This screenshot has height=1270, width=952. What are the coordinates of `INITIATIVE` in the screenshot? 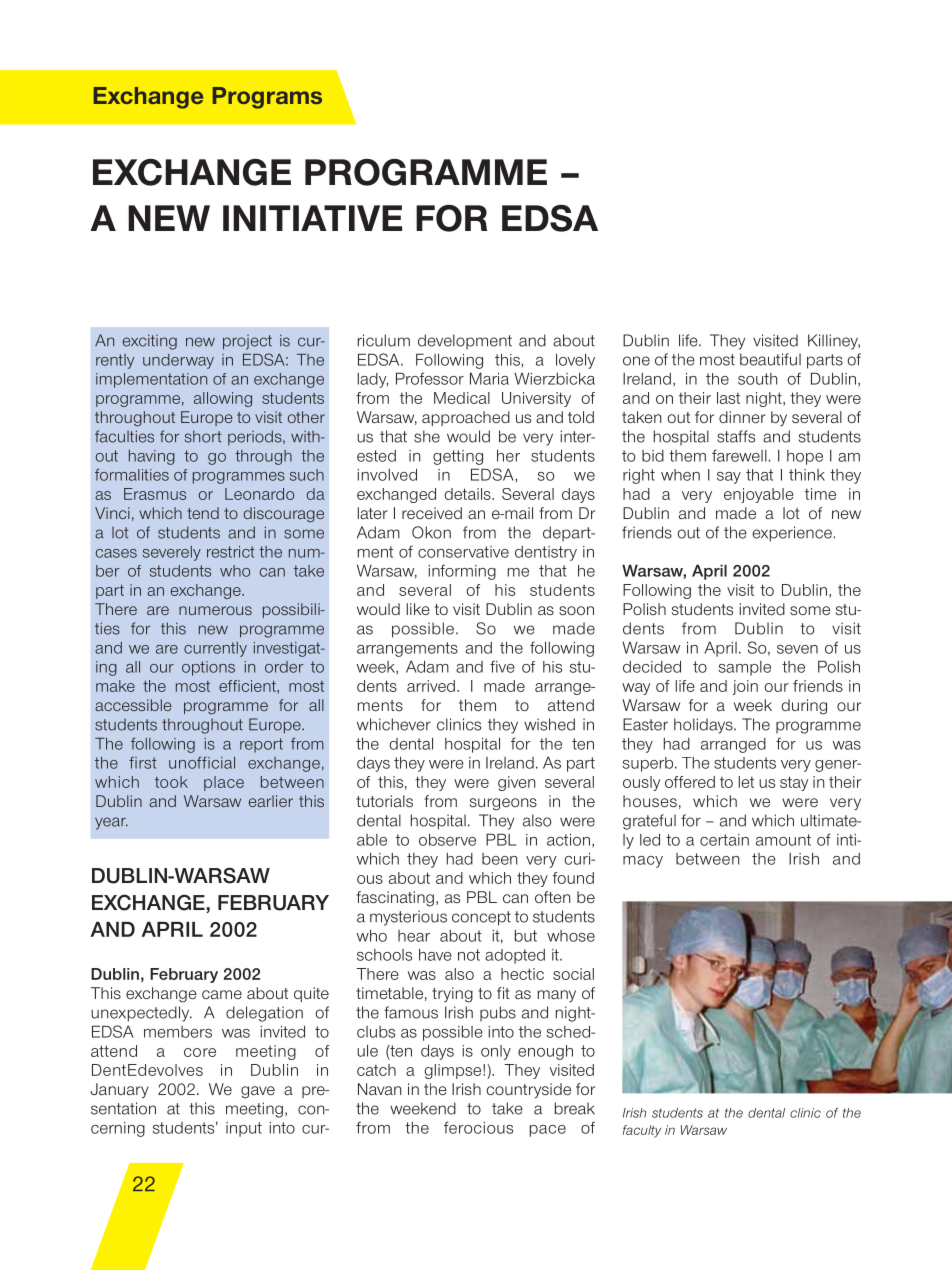 It's located at (312, 218).
